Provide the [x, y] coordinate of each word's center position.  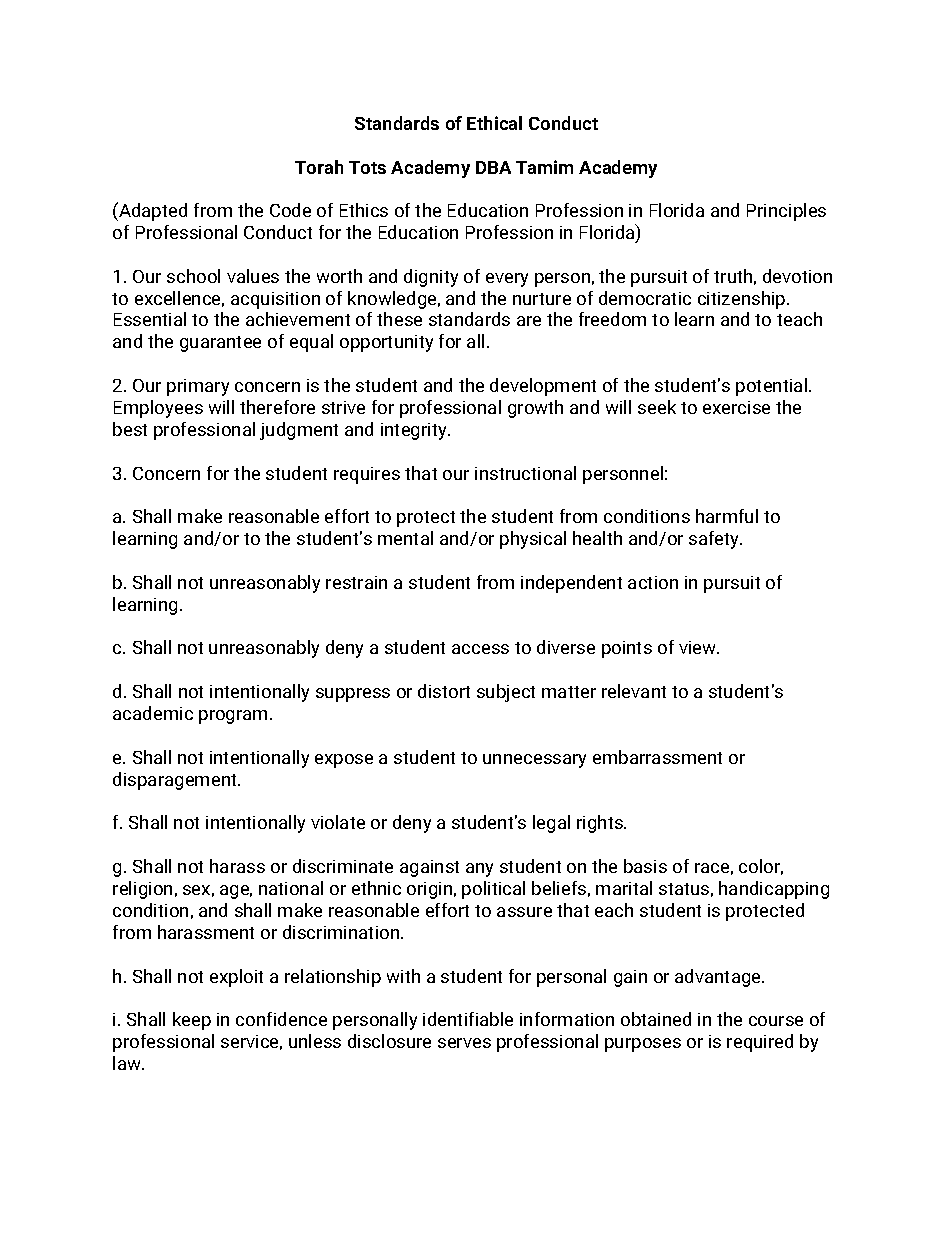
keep [192, 1021]
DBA [493, 167]
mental [405, 538]
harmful [727, 516]
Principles [786, 212]
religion [142, 890]
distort [444, 691]
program [235, 717]
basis [645, 866]
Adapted [152, 211]
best [130, 429]
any [479, 870]
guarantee [220, 344]
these [399, 319]
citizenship [743, 300]
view [699, 647]
